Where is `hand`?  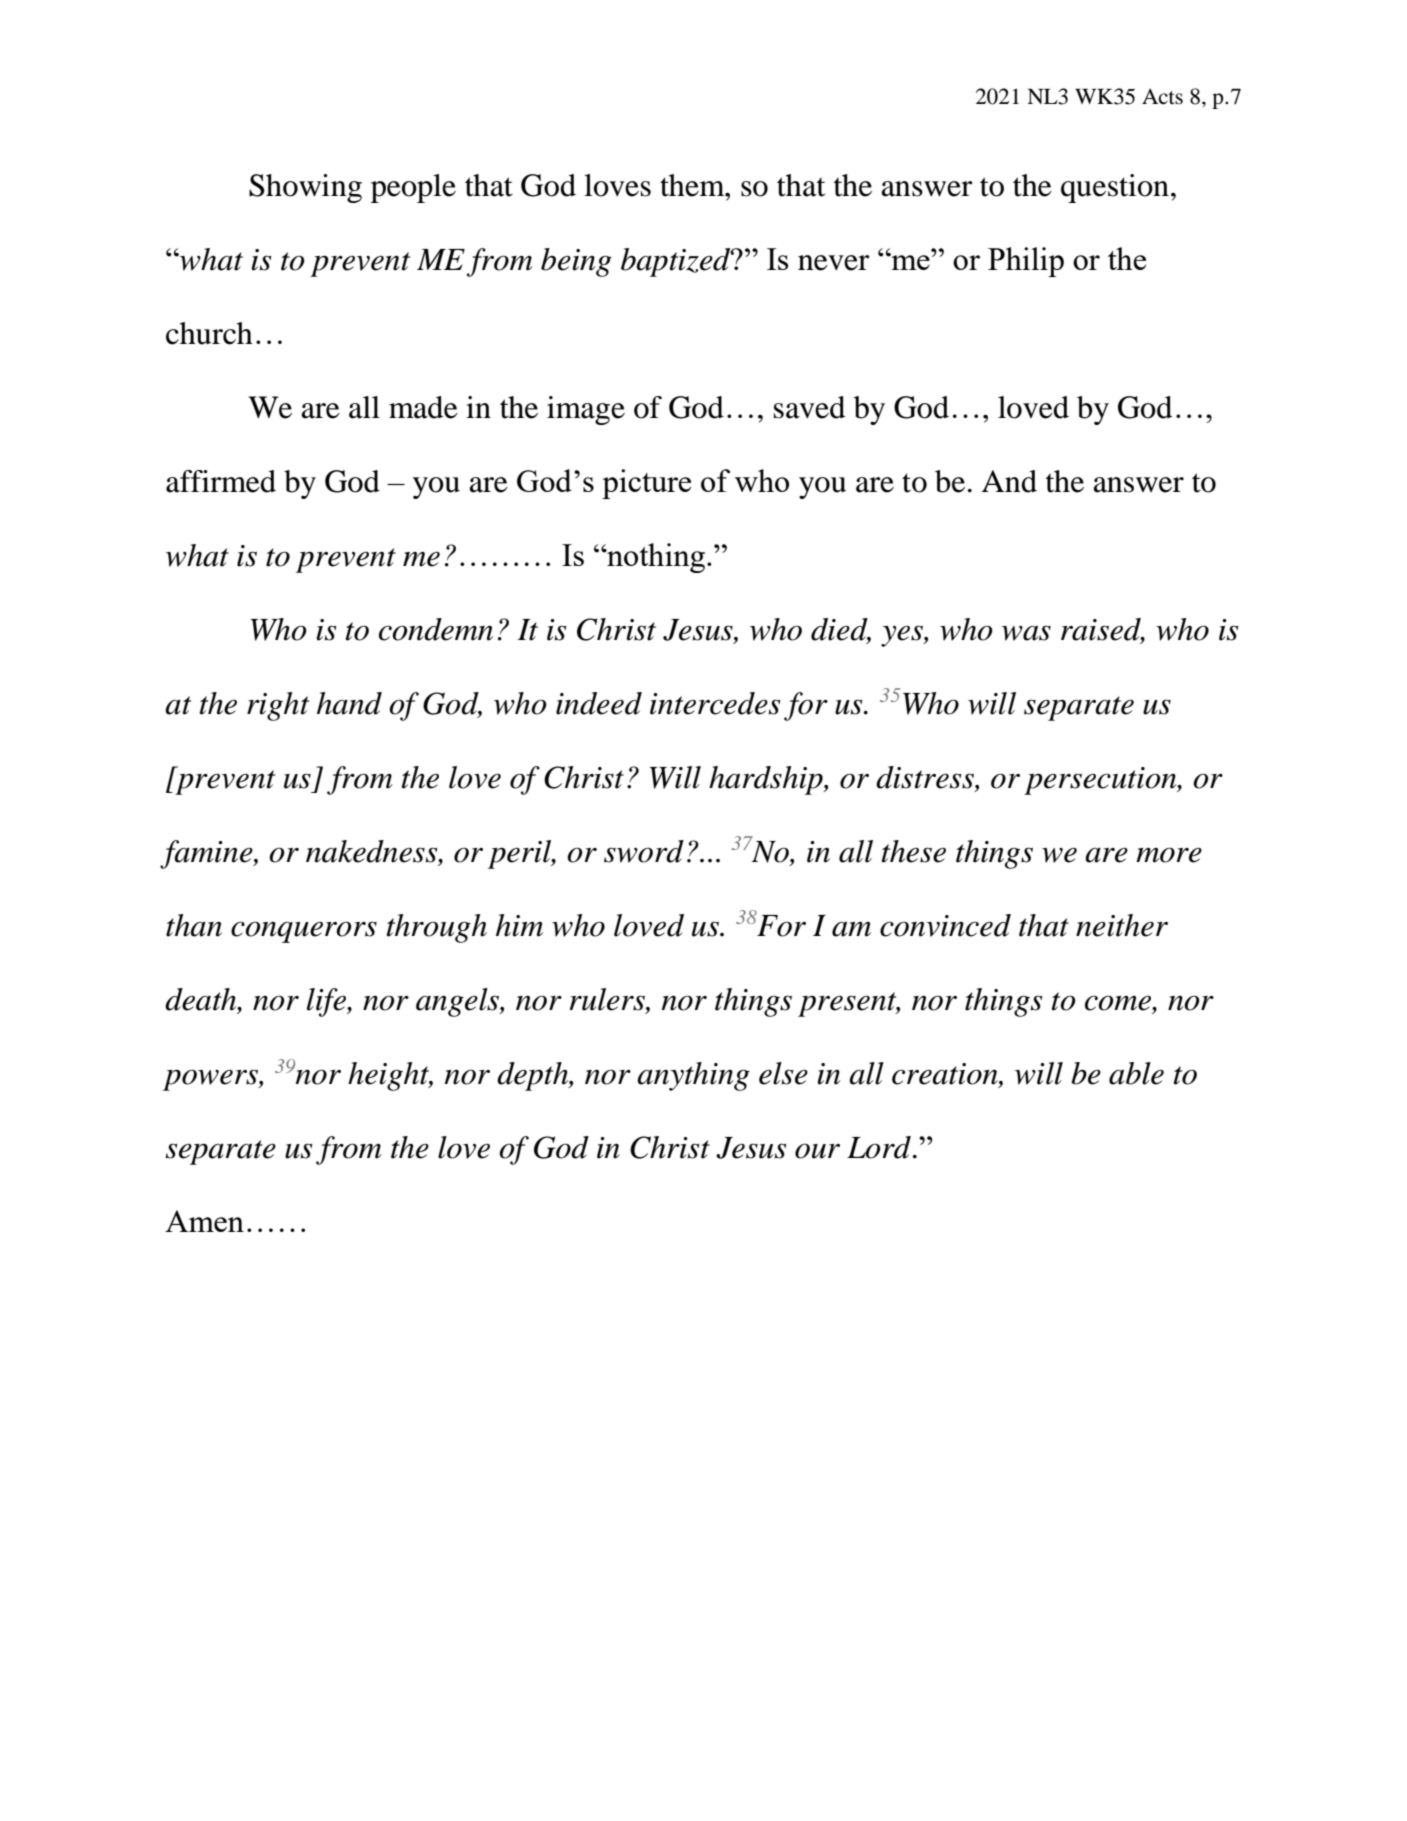
hand is located at coordinates (349, 703).
